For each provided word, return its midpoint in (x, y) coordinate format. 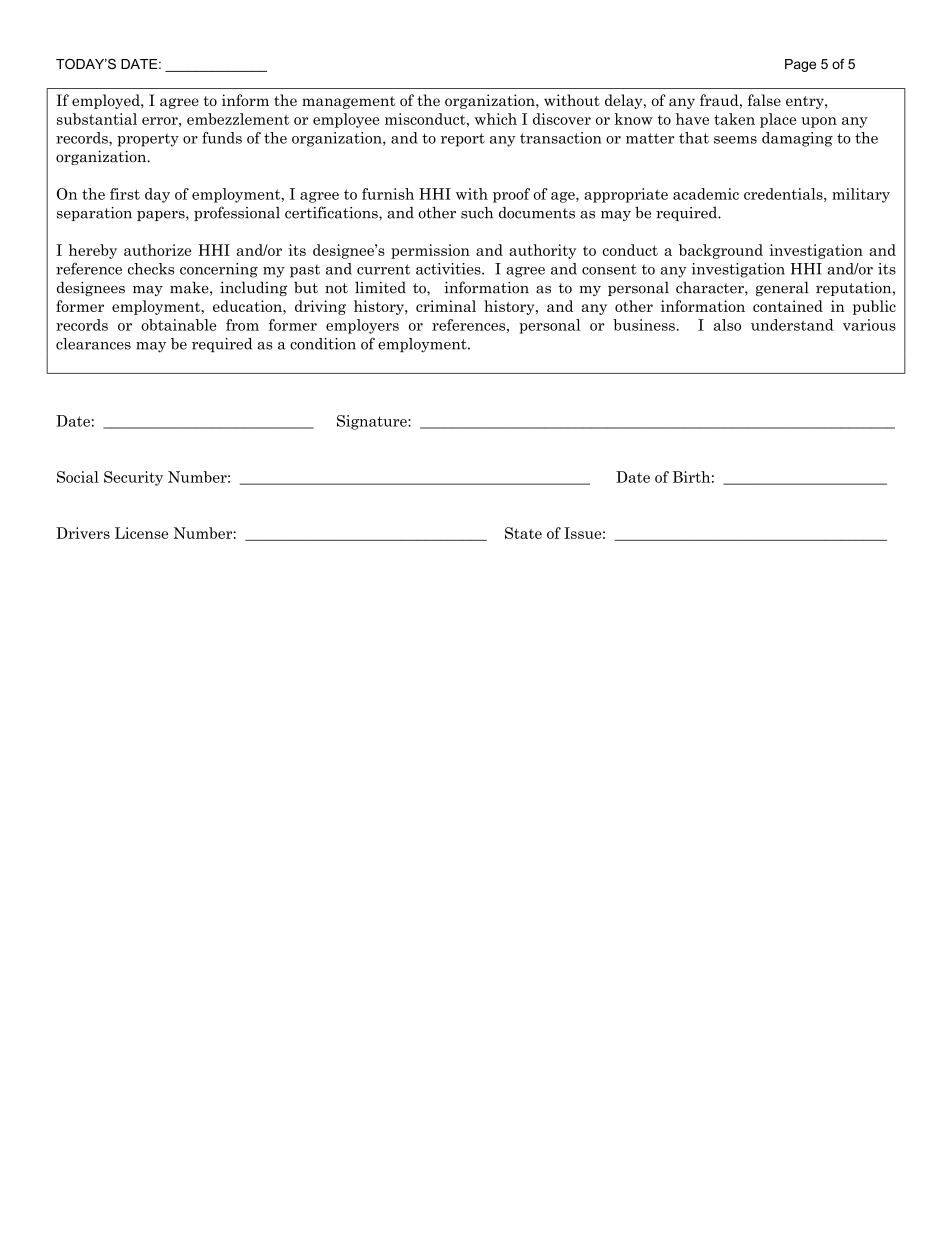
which (496, 119)
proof (511, 195)
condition (323, 344)
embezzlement (238, 119)
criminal (446, 306)
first (125, 194)
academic (706, 194)
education (248, 306)
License (141, 533)
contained (788, 306)
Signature (373, 422)
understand (792, 325)
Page (800, 65)
